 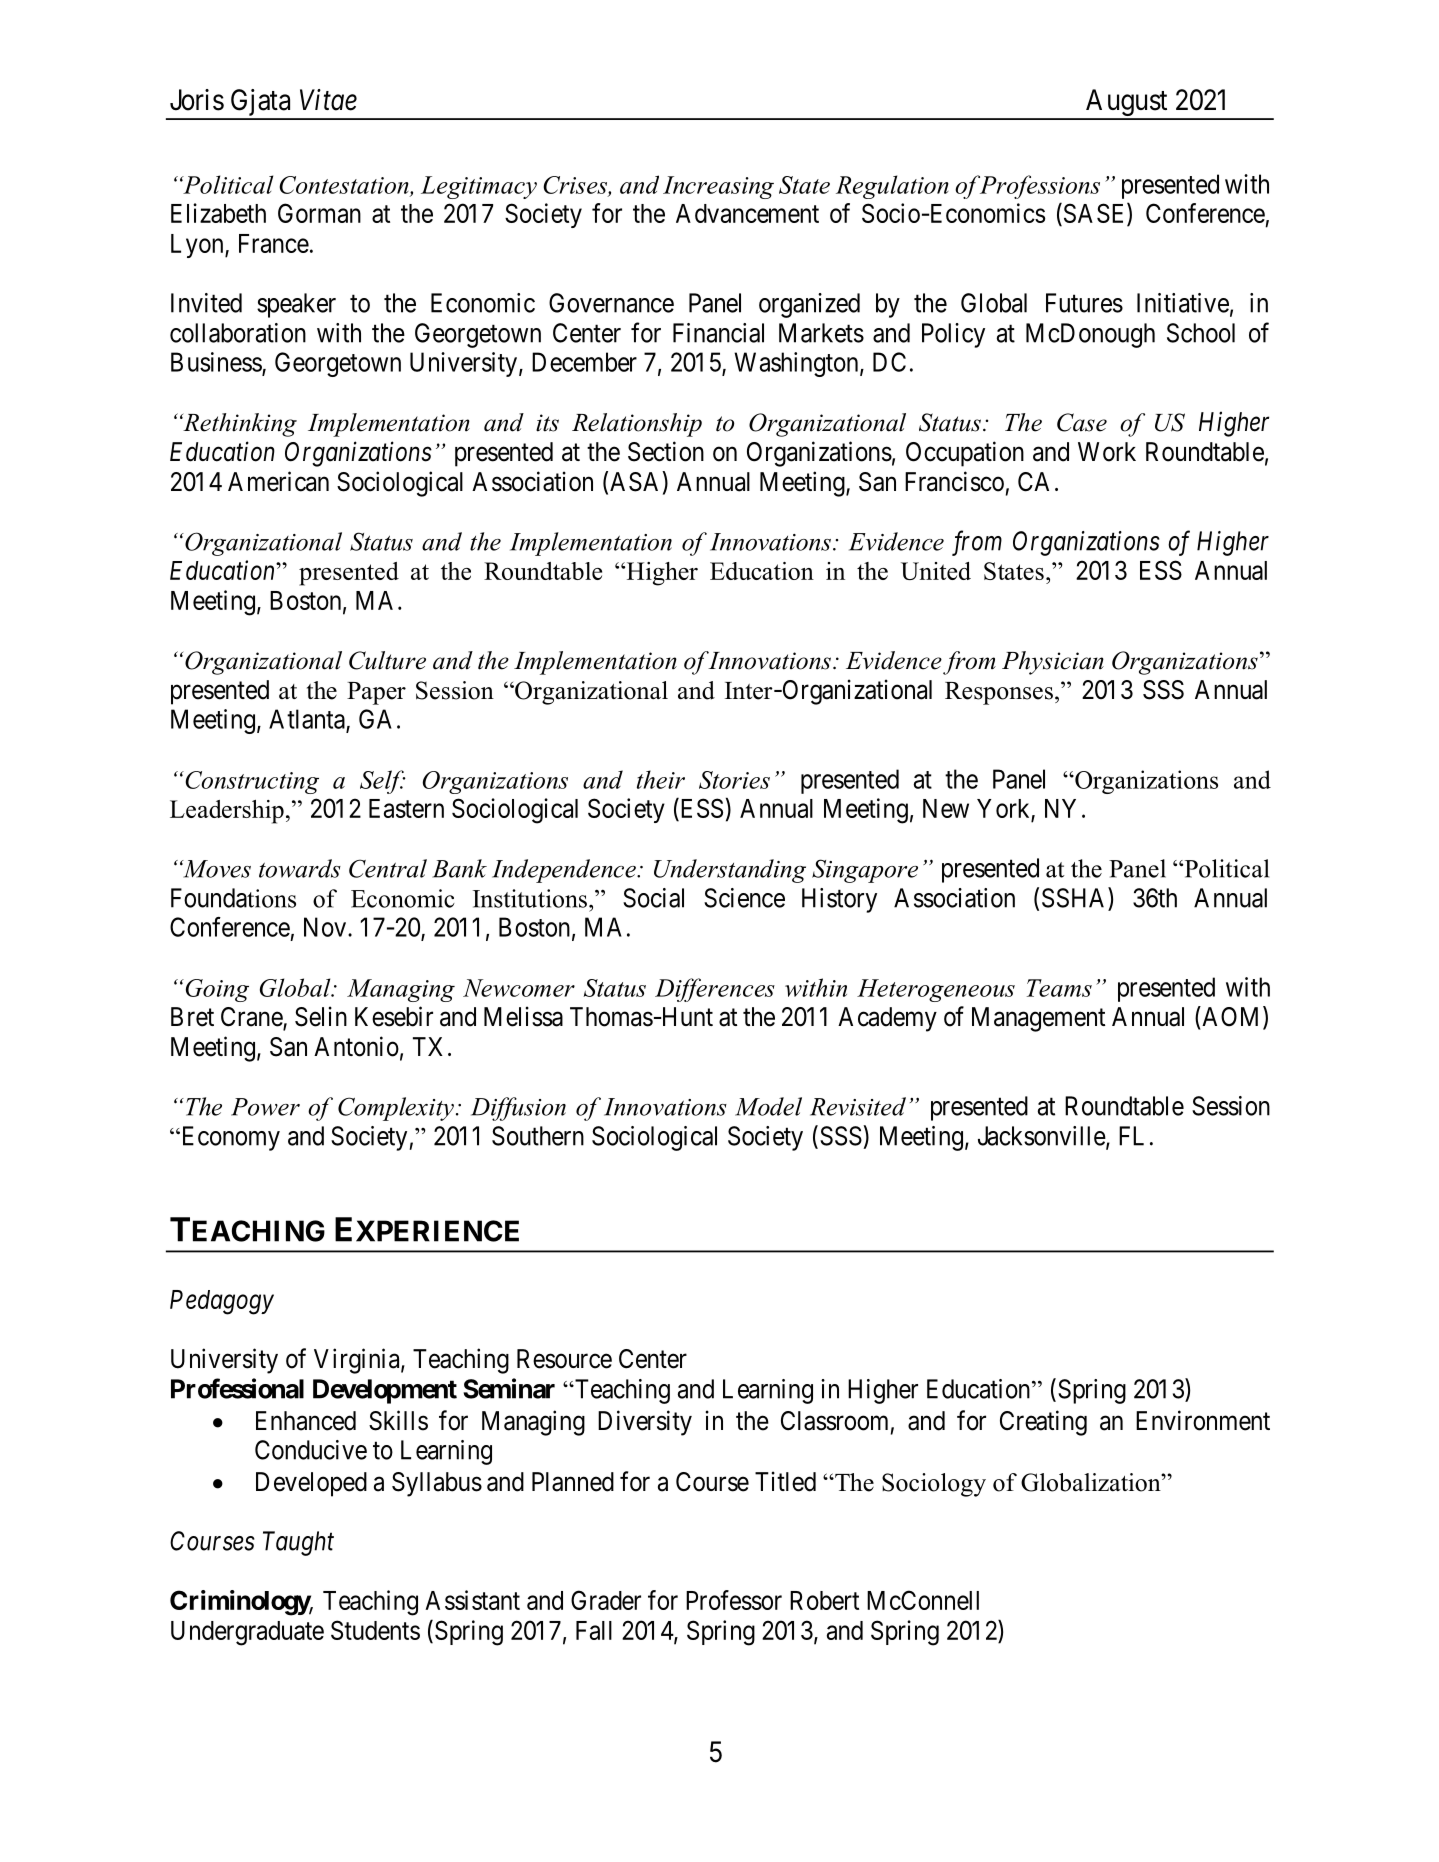 What do you see at coordinates (1059, 988) in the screenshot?
I see `Teams` at bounding box center [1059, 988].
